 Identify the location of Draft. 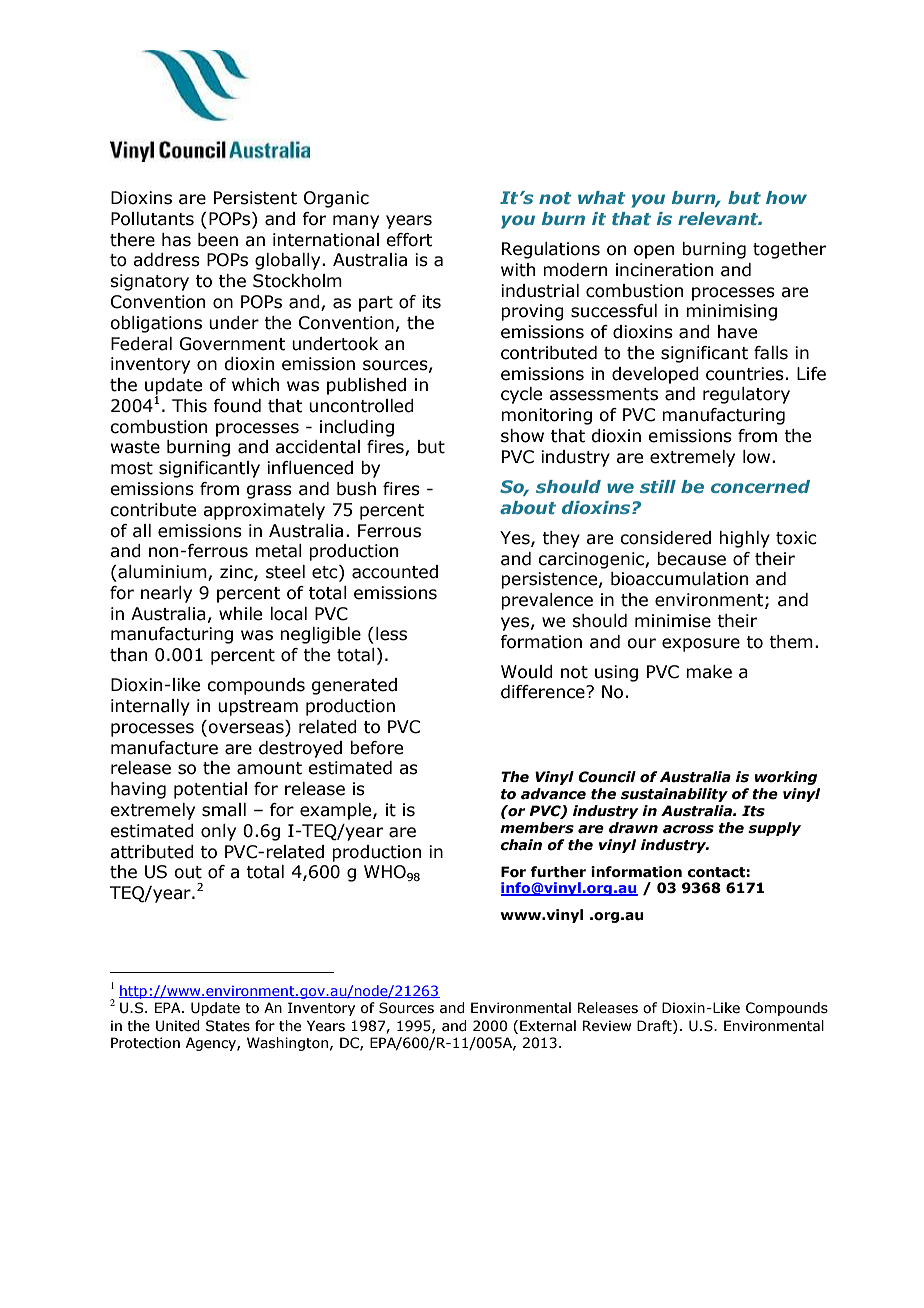
(655, 1027).
